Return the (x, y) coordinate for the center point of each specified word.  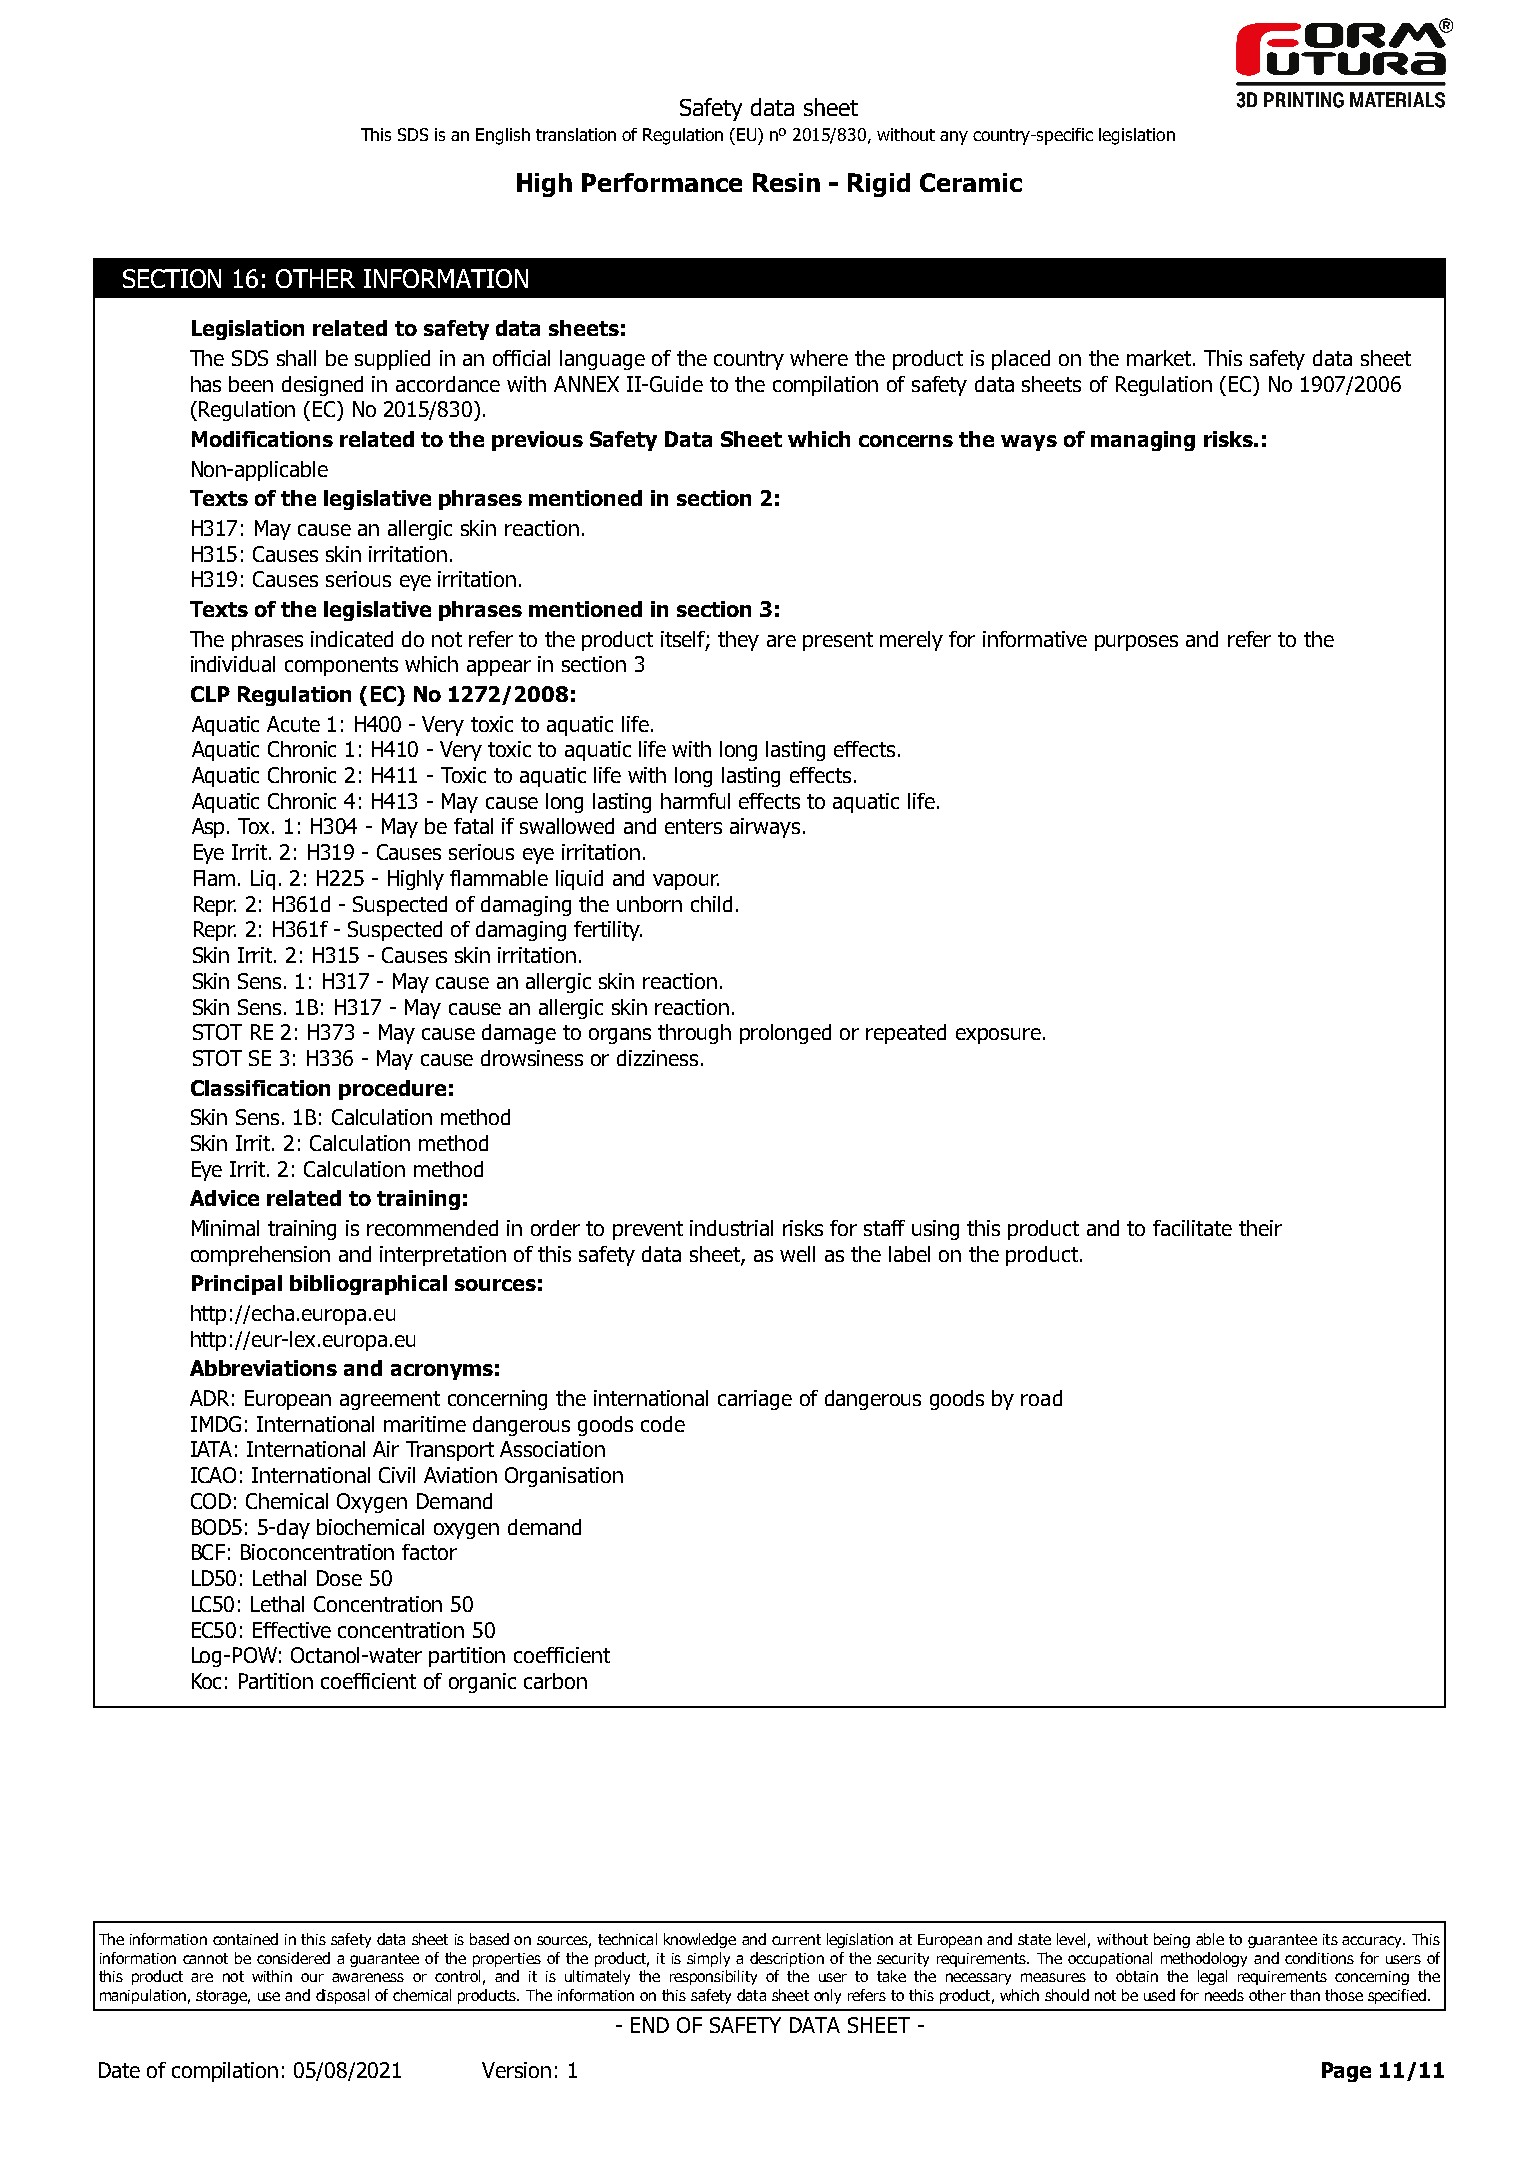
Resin (786, 182)
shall (296, 358)
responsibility (713, 1977)
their (1260, 1228)
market (1160, 358)
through (694, 1034)
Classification (260, 1088)
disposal (342, 1996)
